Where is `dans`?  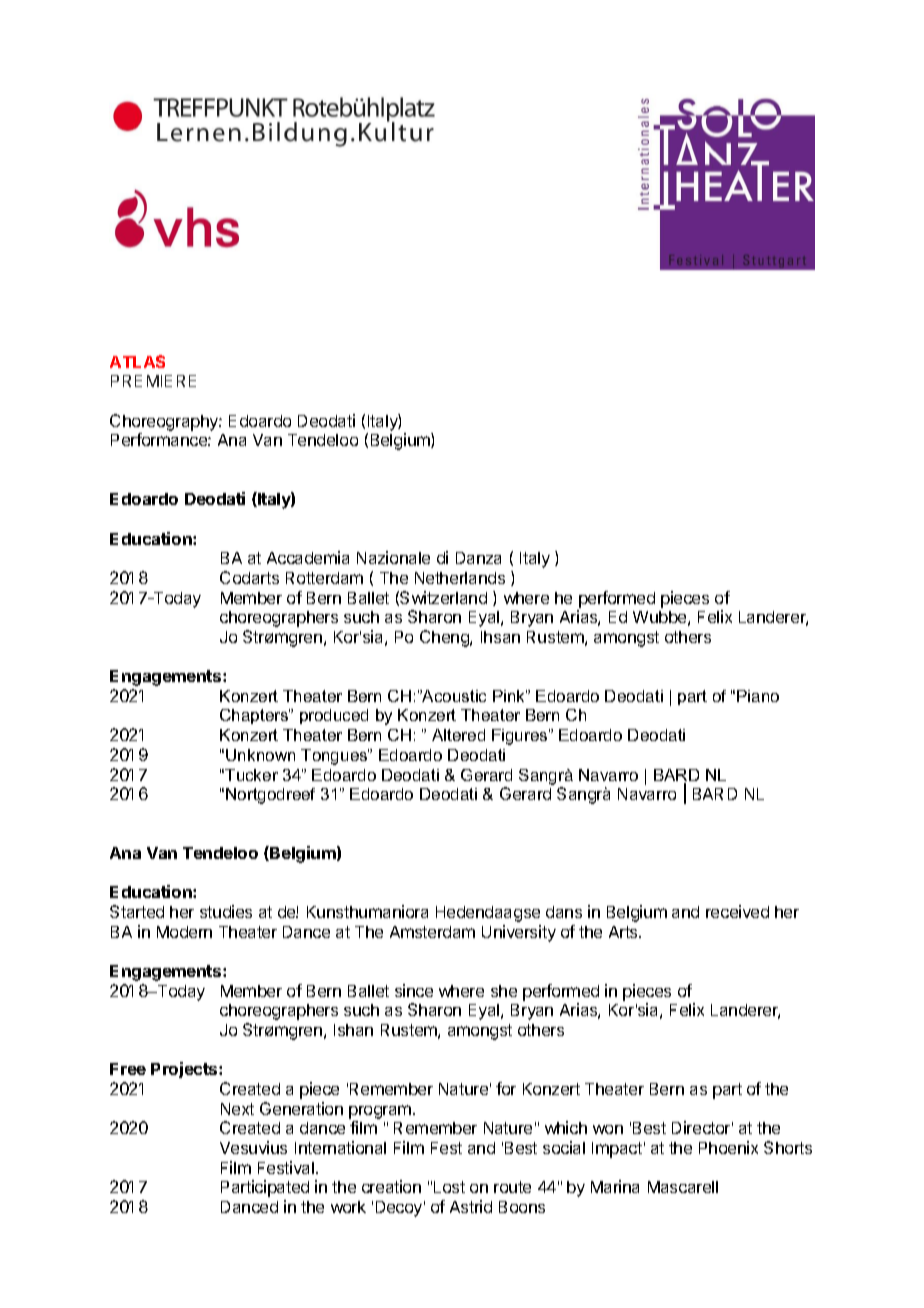
dans is located at coordinates (564, 912).
